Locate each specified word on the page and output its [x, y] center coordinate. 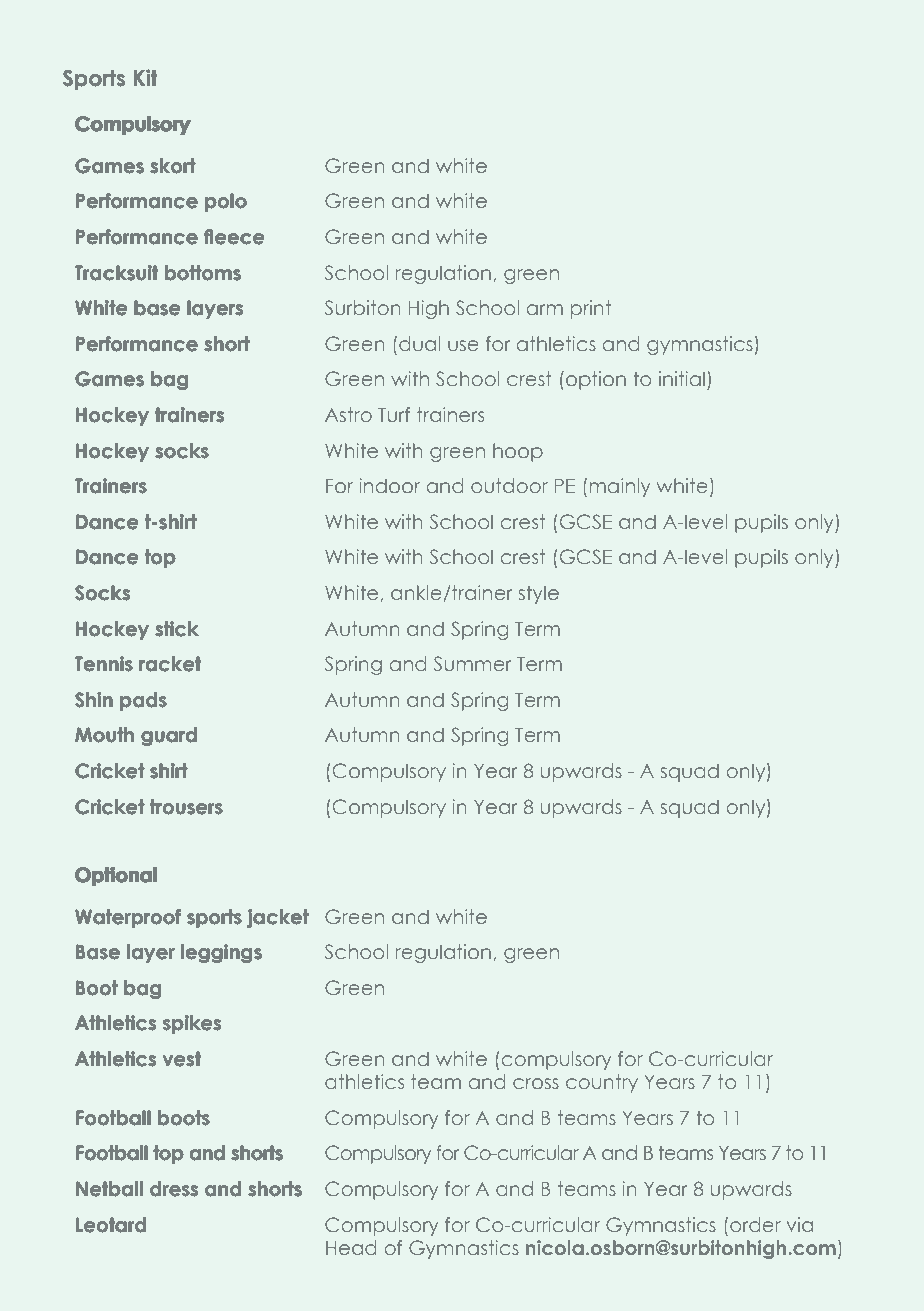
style [539, 594]
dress [174, 1189]
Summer [473, 663]
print [591, 309]
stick [177, 629]
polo [226, 202]
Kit [145, 77]
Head [351, 1247]
